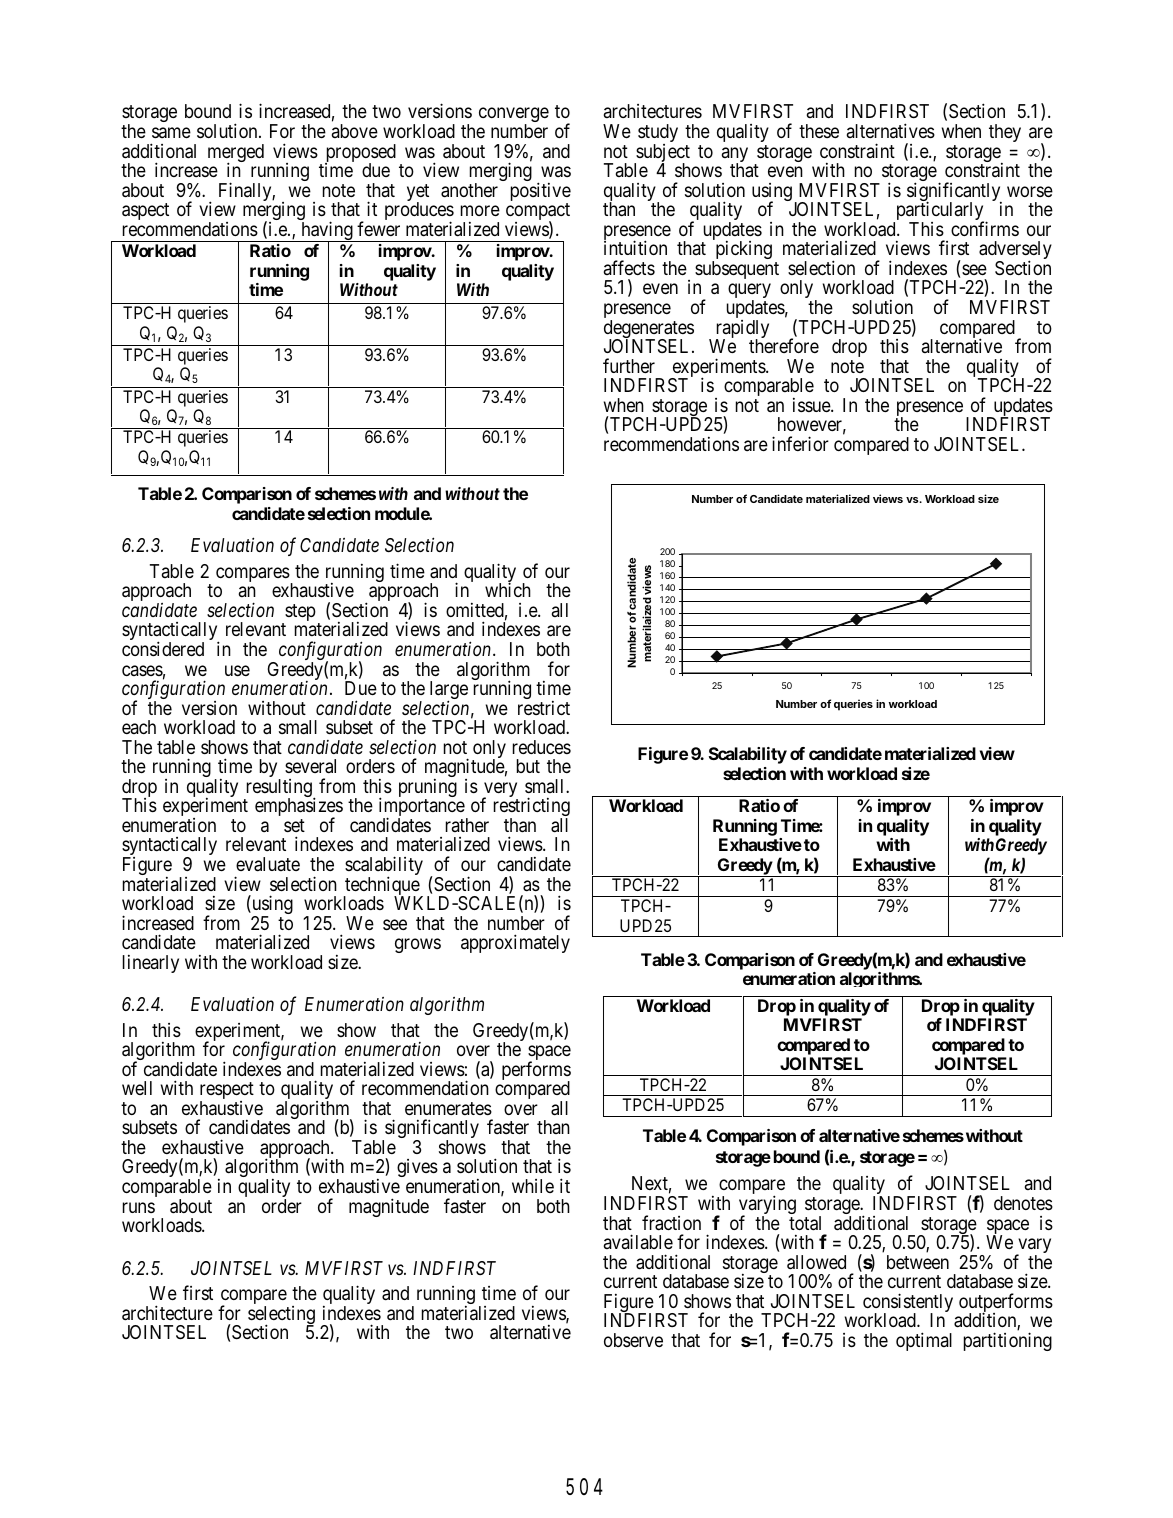 The height and width of the screenshot is (1518, 1173). What do you see at coordinates (542, 747) in the screenshot?
I see `reduces` at bounding box center [542, 747].
